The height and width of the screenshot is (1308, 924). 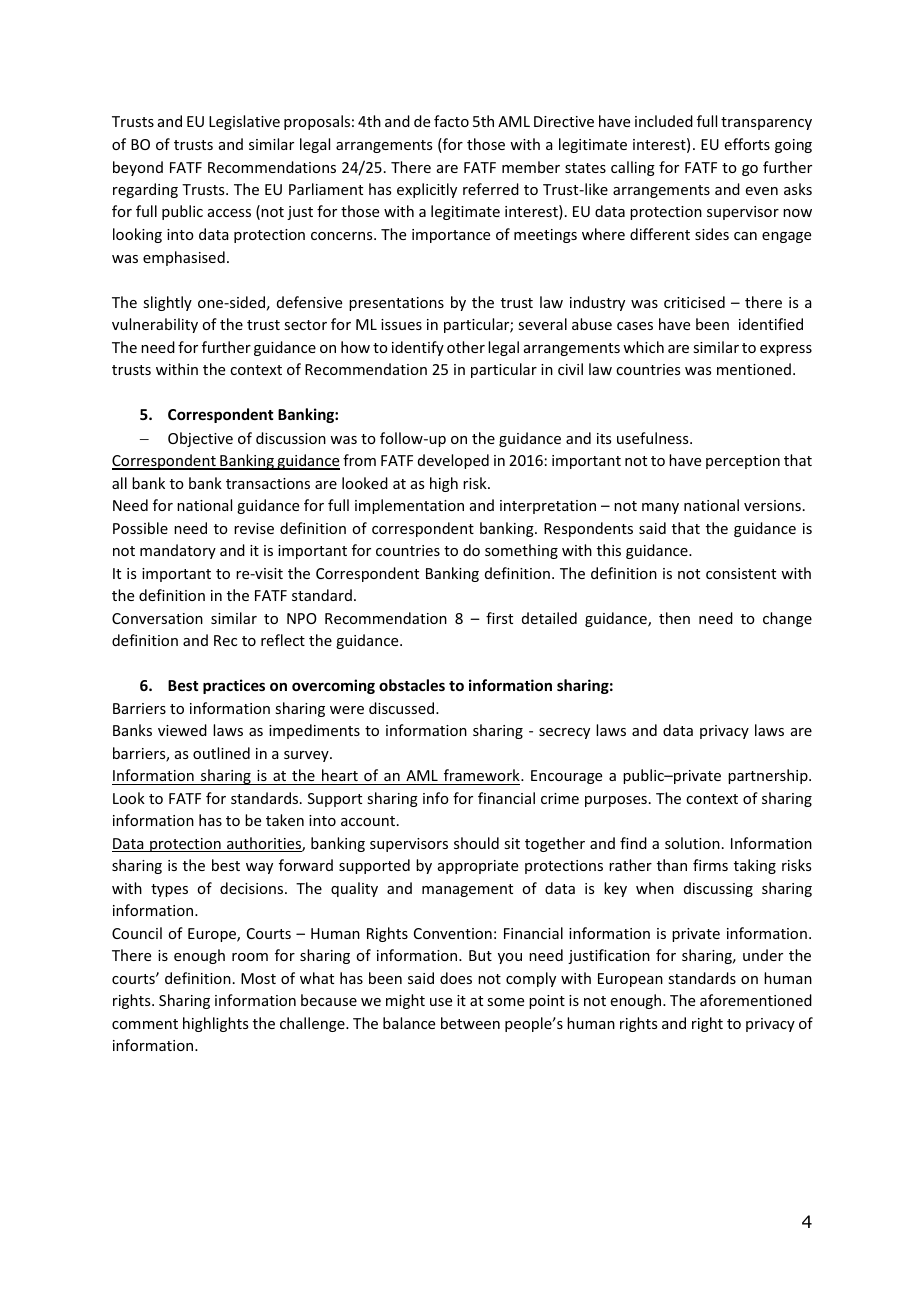 What do you see at coordinates (747, 144) in the screenshot?
I see `efforts` at bounding box center [747, 144].
